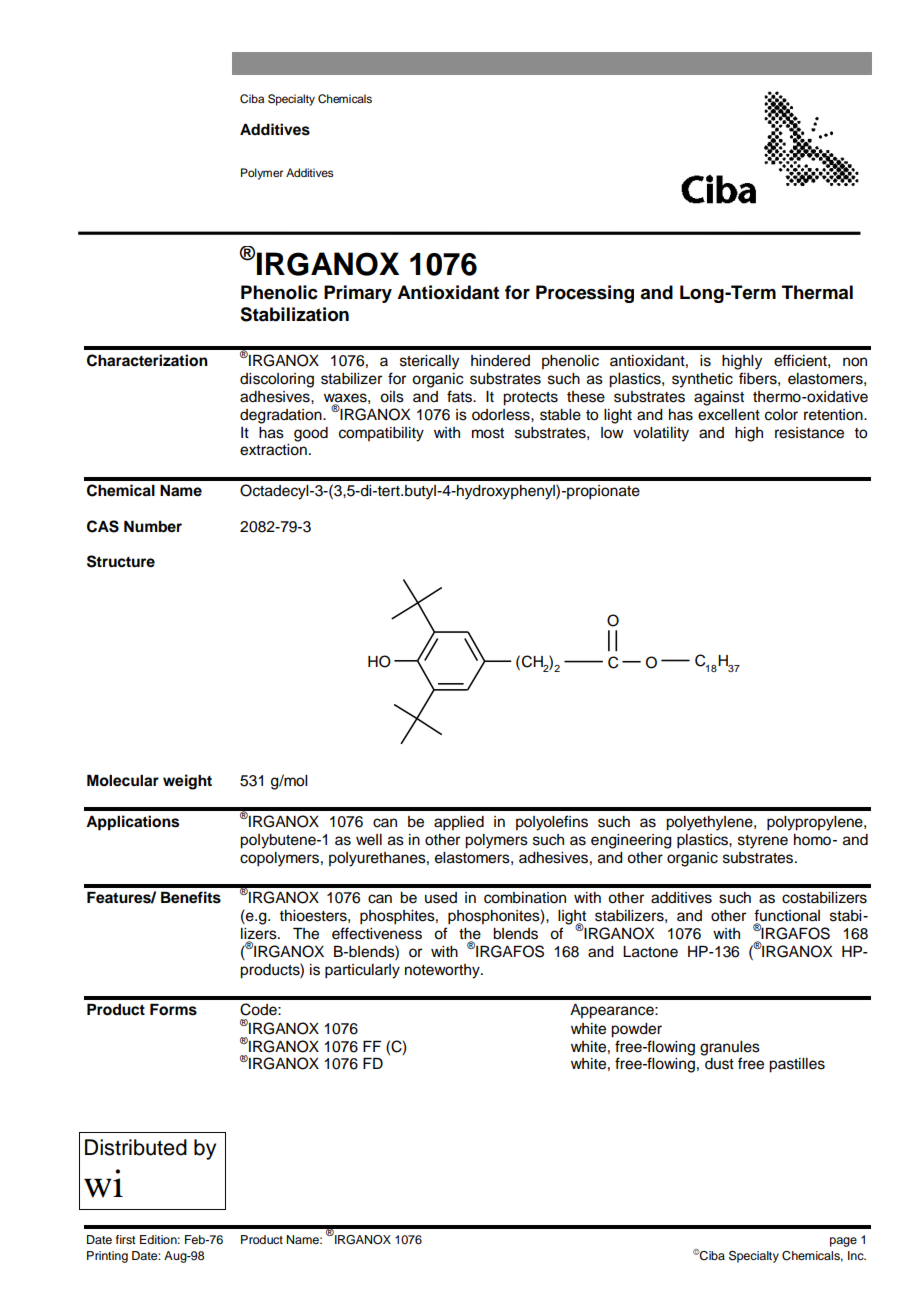  I want to click on first, so click(126, 1239).
